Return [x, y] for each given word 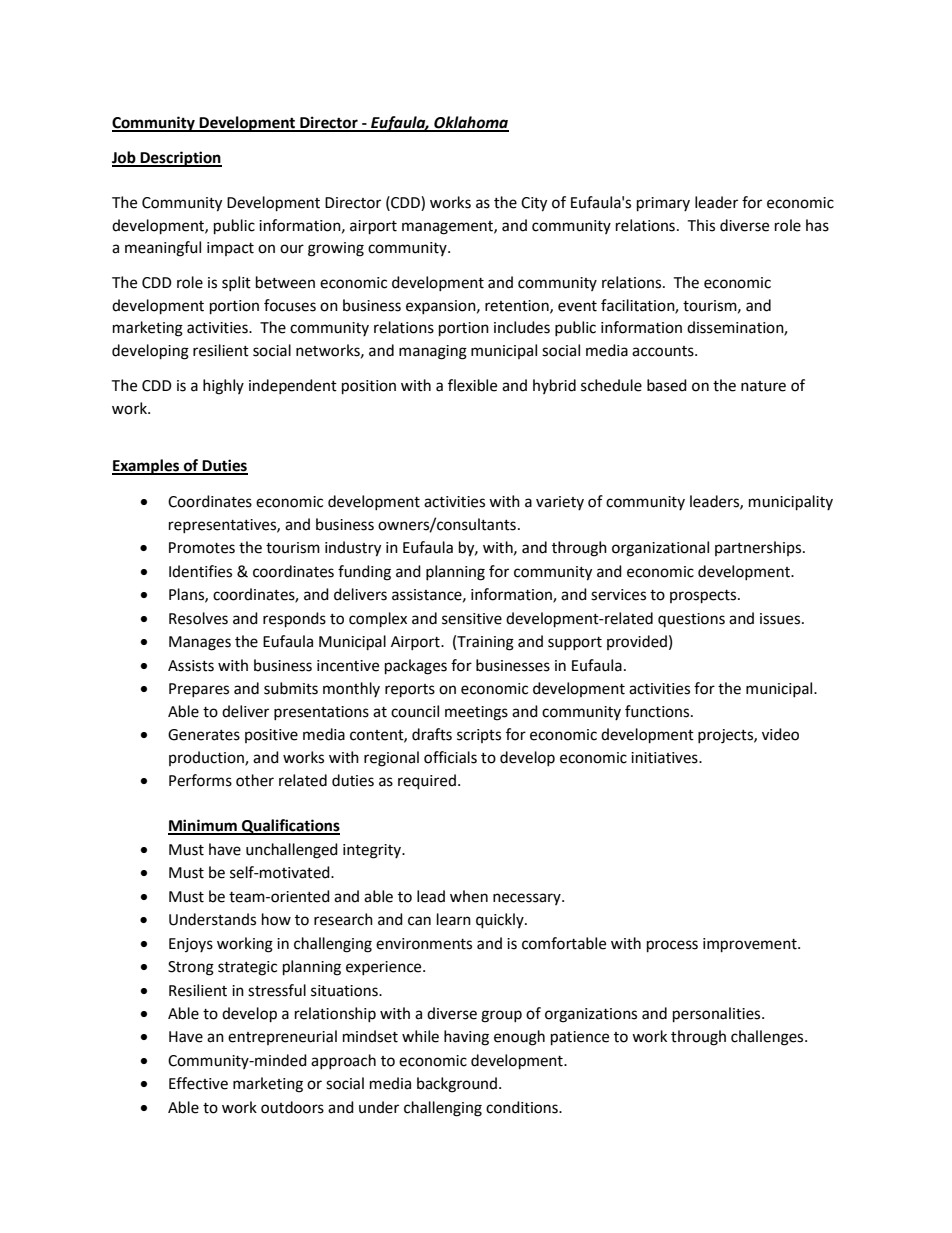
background [457, 1085]
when [469, 896]
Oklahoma [470, 123]
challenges [768, 1038]
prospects [704, 597]
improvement [751, 945]
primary [663, 204]
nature [763, 386]
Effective [198, 1083]
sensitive [472, 619]
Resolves [198, 618]
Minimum [203, 826]
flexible [472, 385]
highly [223, 387]
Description [180, 159]
